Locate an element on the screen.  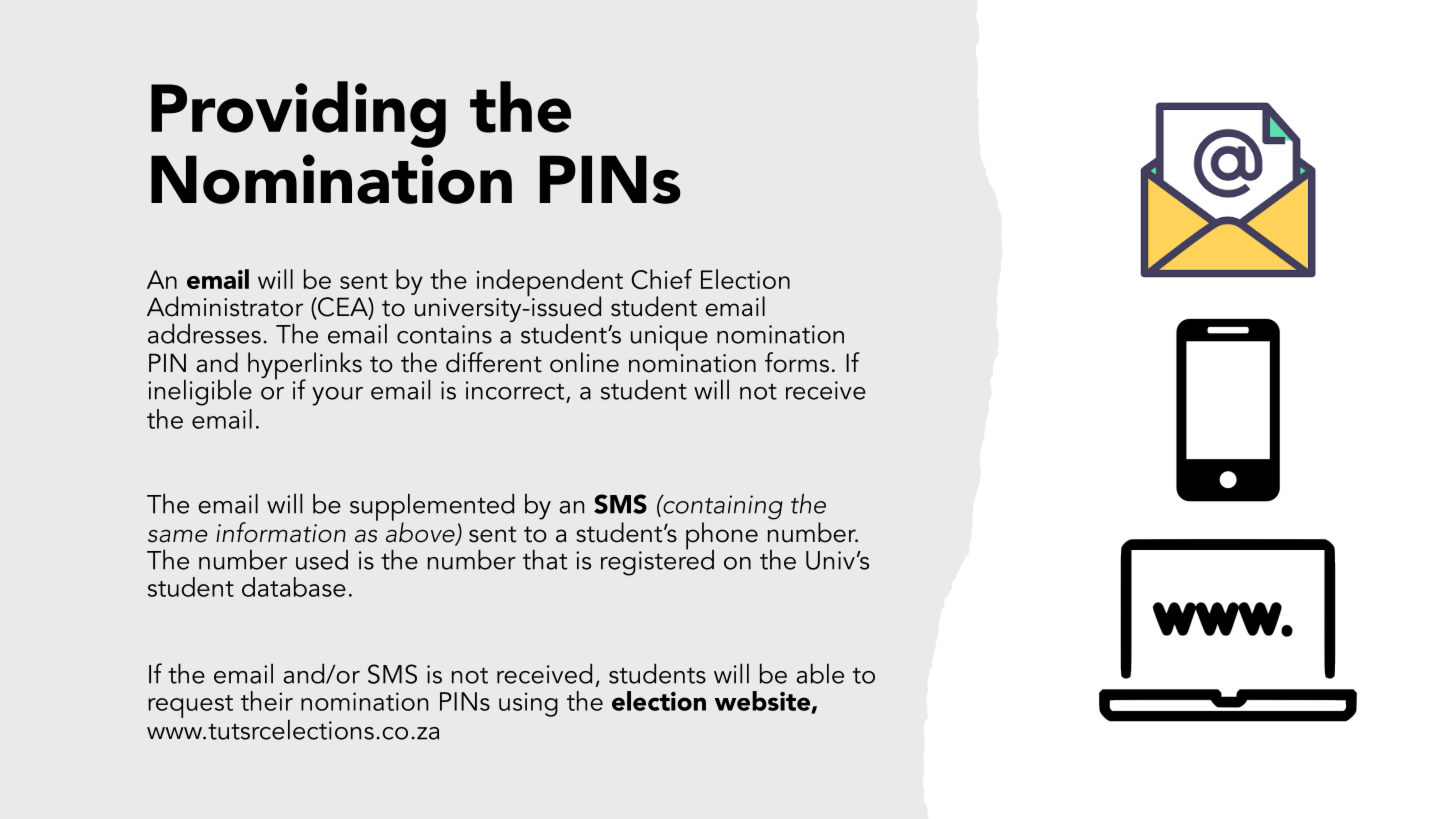
independent is located at coordinates (550, 284).
